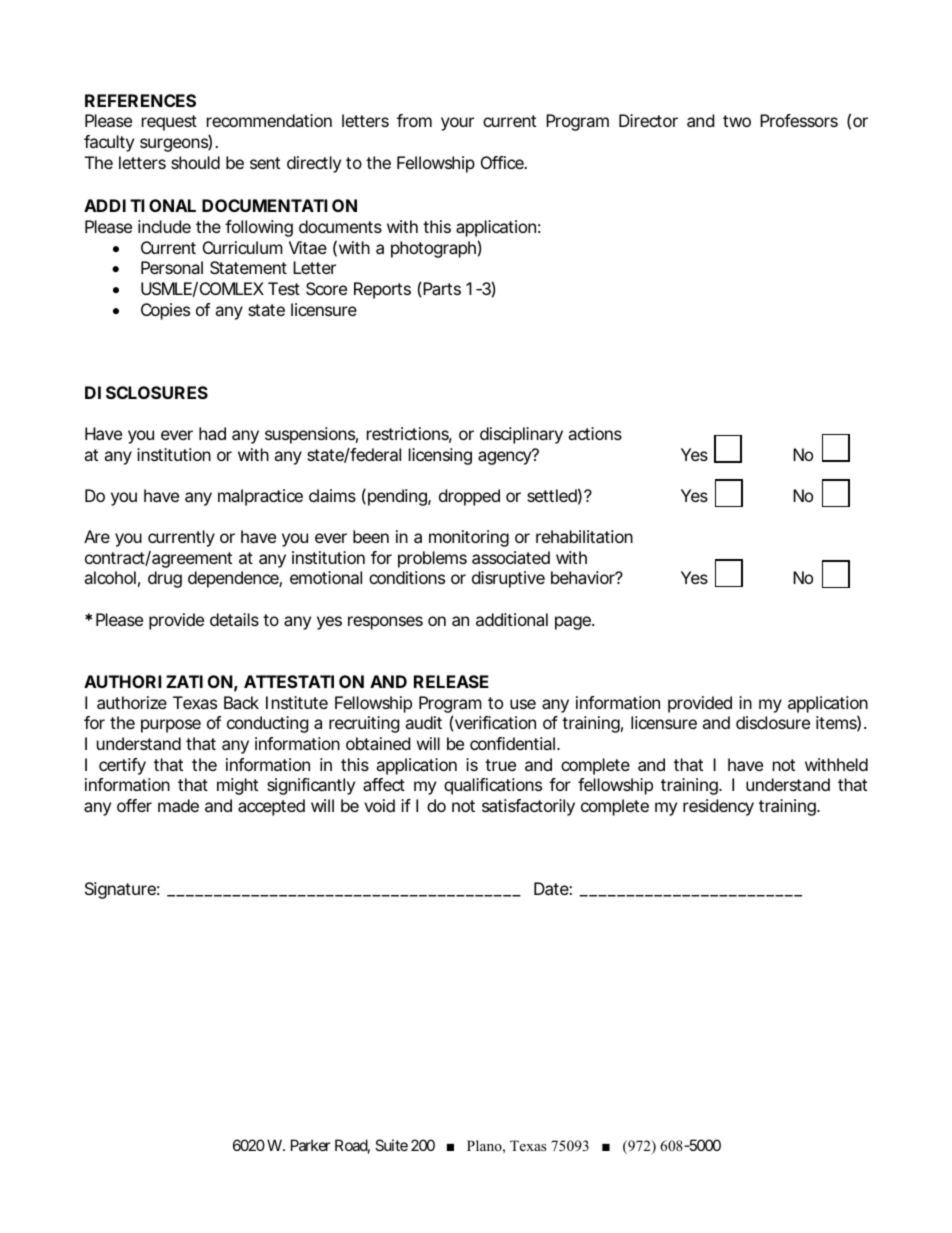  What do you see at coordinates (595, 433) in the screenshot?
I see `actions` at bounding box center [595, 433].
